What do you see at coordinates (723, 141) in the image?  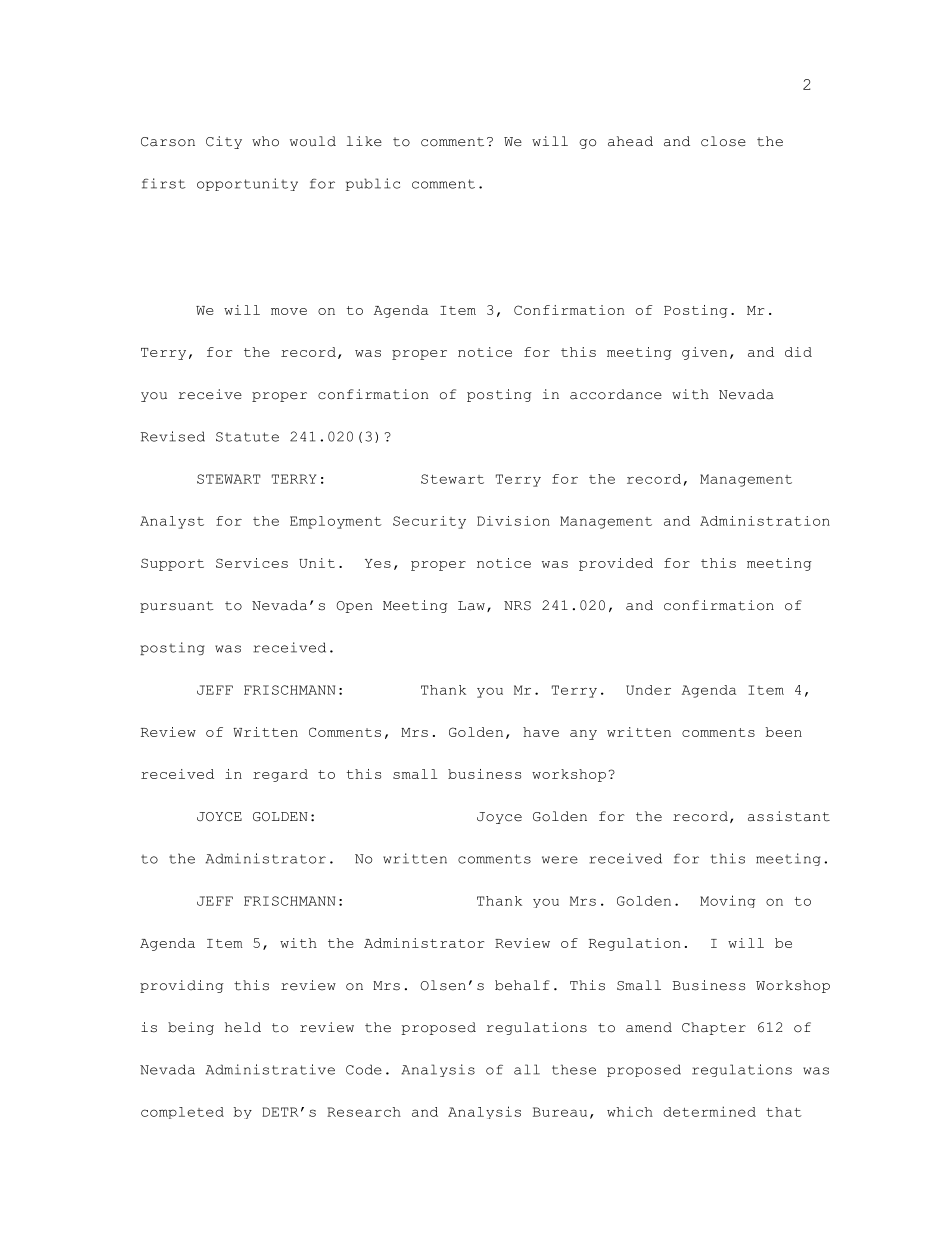 I see `close` at bounding box center [723, 141].
